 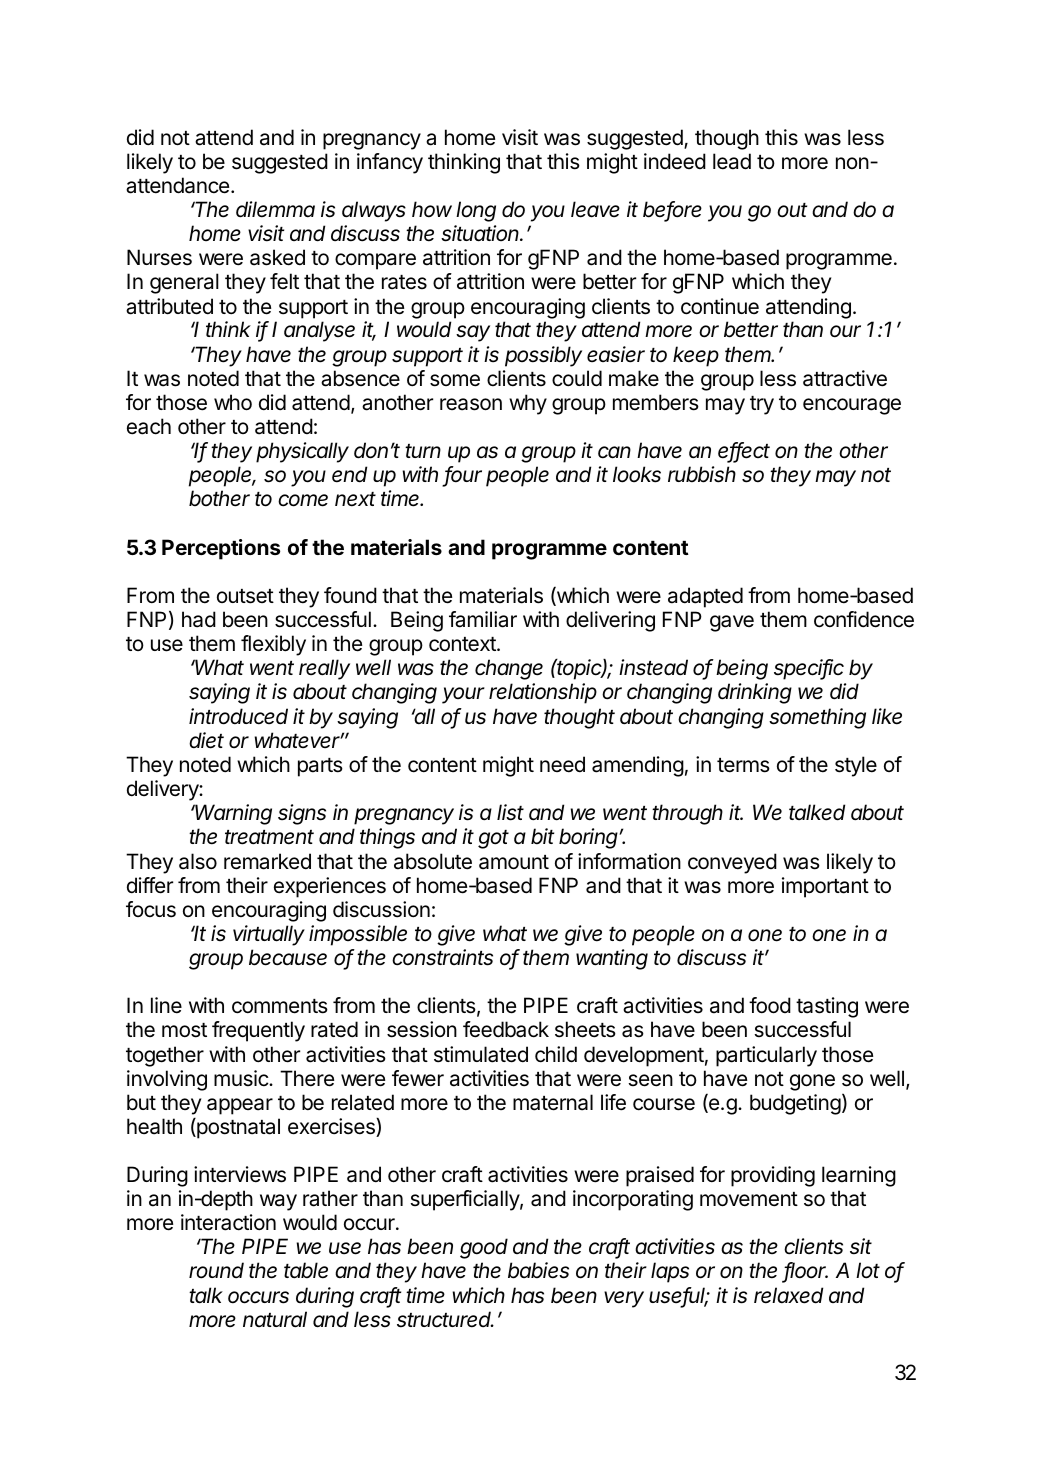 What do you see at coordinates (744, 451) in the page?
I see `effect` at bounding box center [744, 451].
